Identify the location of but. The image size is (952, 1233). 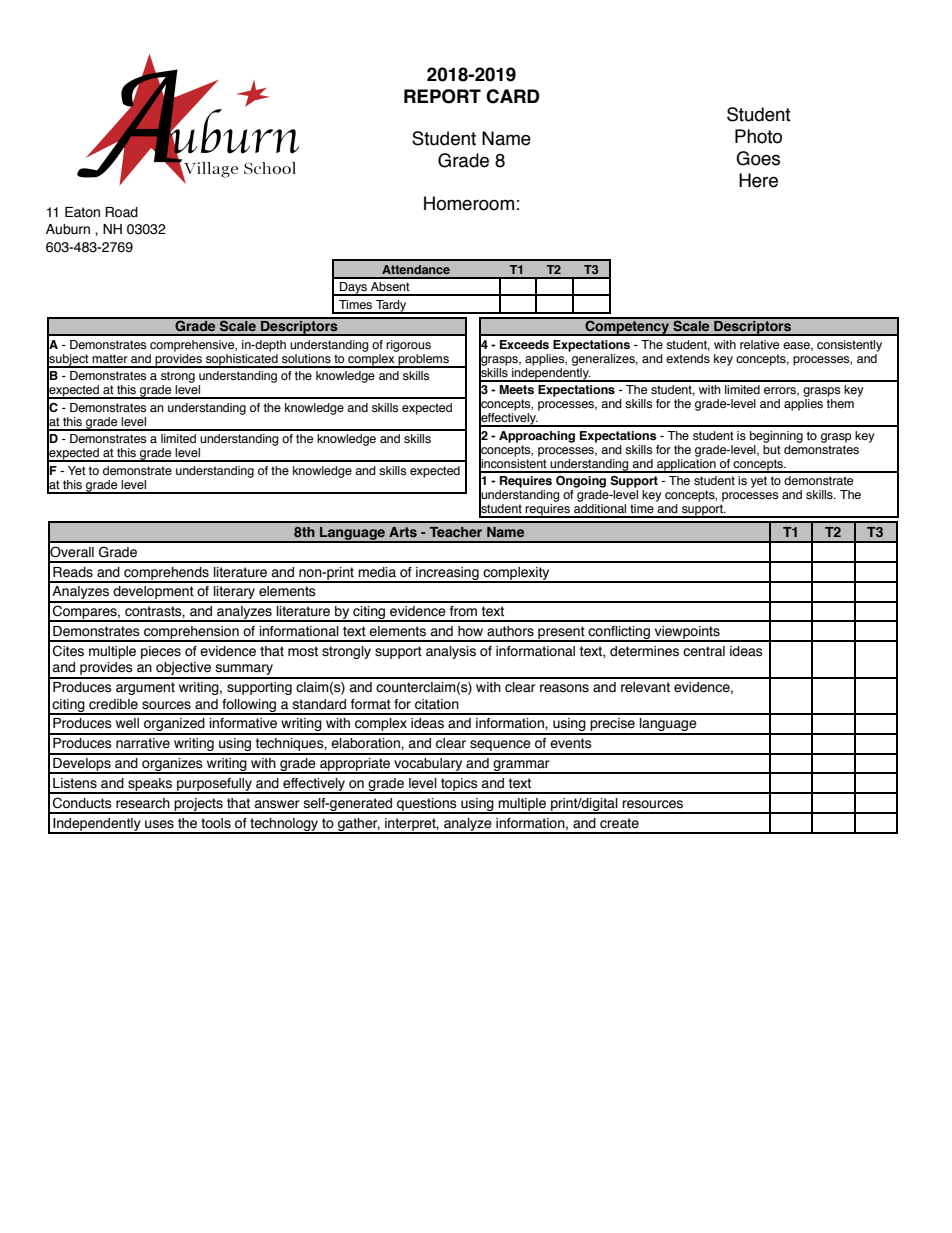
(772, 448).
